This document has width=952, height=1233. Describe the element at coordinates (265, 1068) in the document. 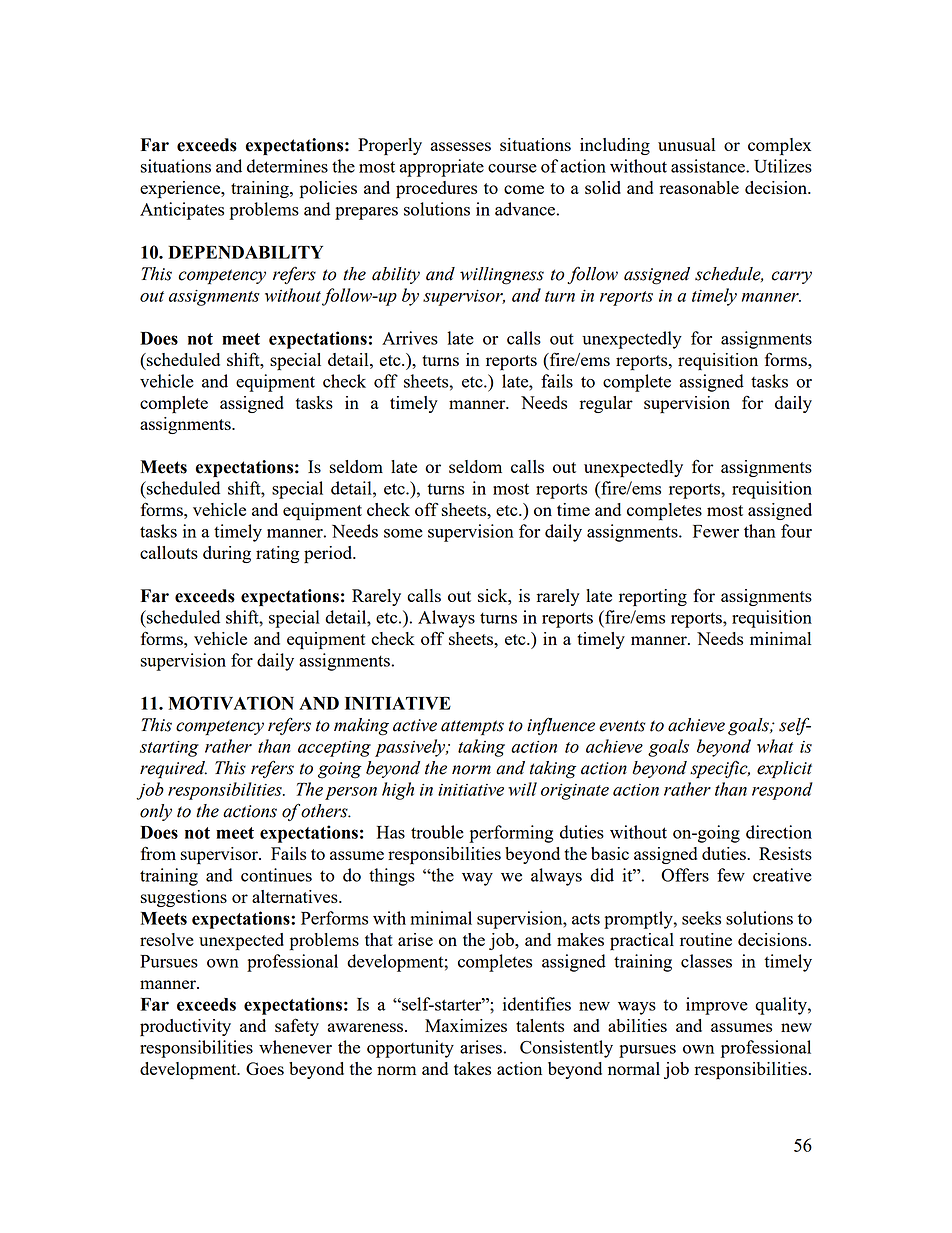

I see `Goes` at that location.
